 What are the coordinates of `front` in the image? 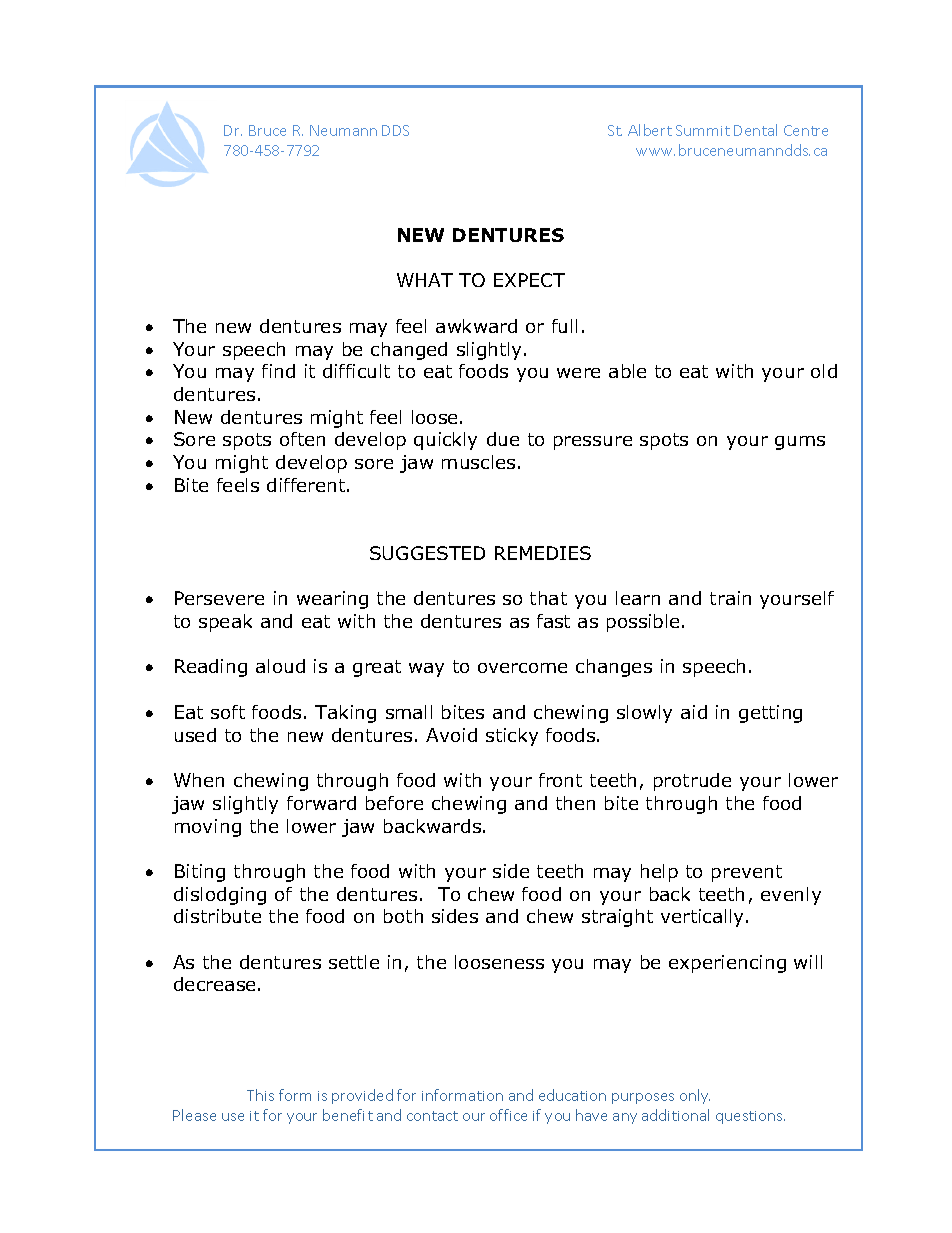 It's located at (560, 780).
